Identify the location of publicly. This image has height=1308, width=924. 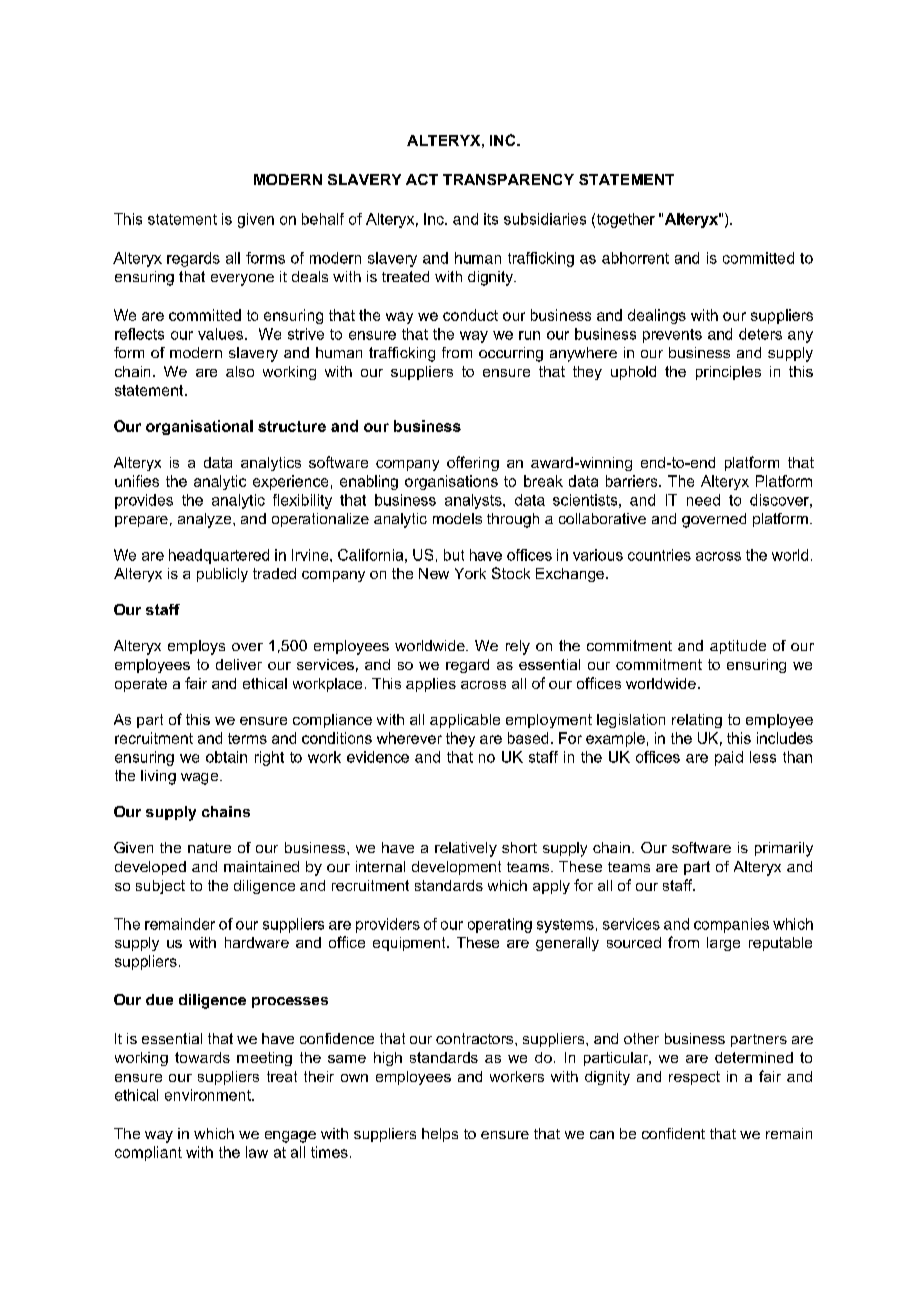
(222, 575).
